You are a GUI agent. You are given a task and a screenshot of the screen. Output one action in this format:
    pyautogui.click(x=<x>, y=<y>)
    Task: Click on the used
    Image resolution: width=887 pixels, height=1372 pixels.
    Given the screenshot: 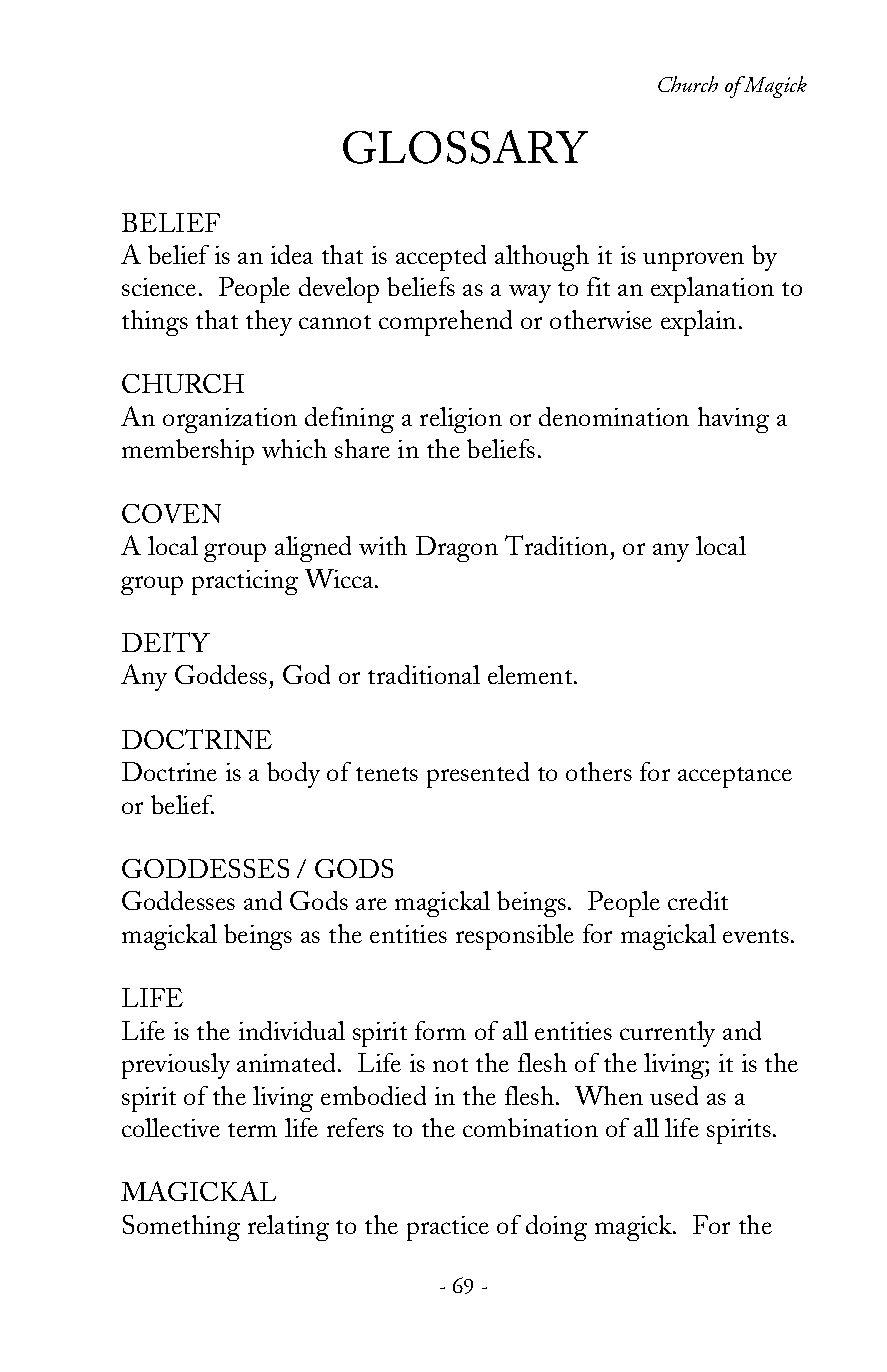 What is the action you would take?
    pyautogui.click(x=674, y=1095)
